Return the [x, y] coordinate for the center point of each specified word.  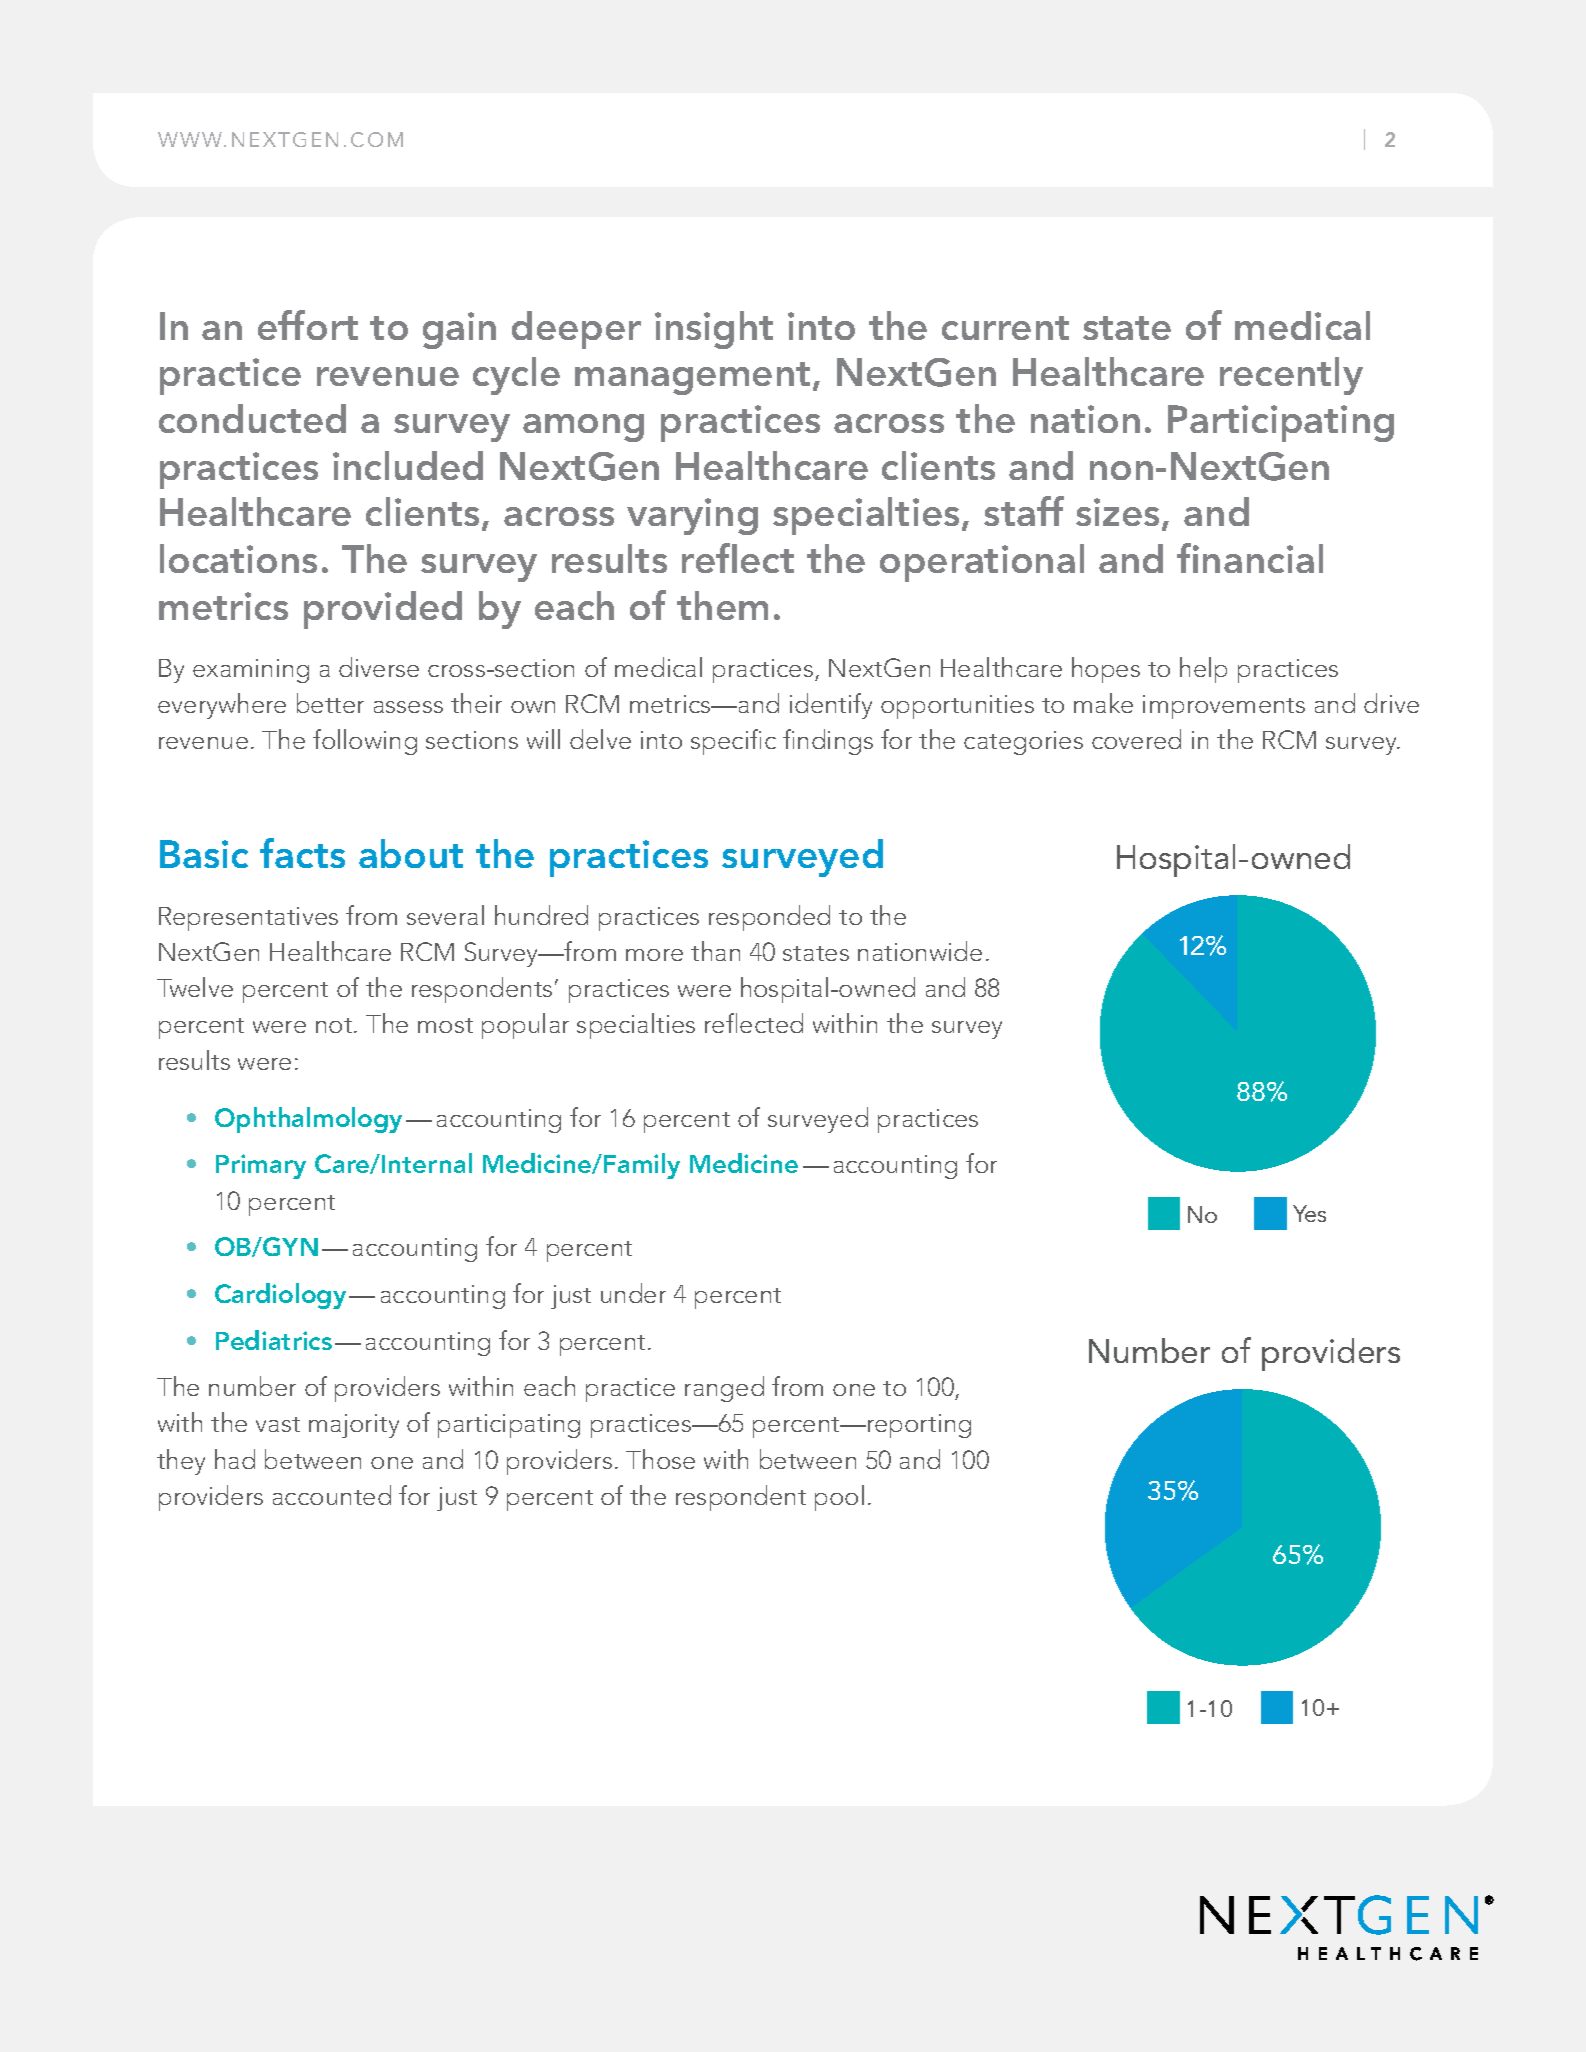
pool [839, 1498]
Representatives [248, 919]
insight [714, 330]
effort [308, 325]
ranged [724, 1389]
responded [769, 918]
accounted [332, 1495]
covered [1136, 739]
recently [1291, 376]
